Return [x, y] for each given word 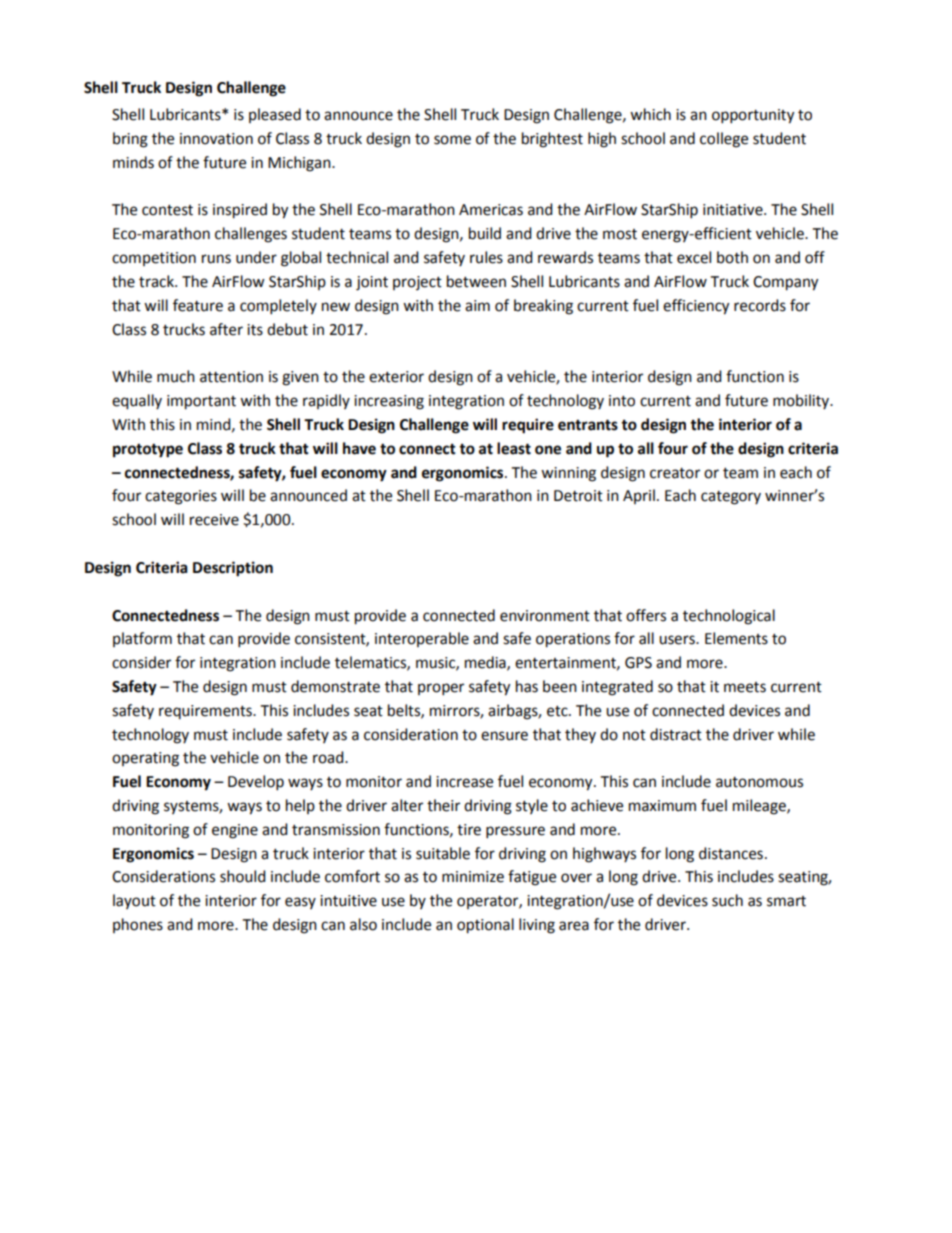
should [243, 876]
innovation [216, 139]
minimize [473, 877]
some [452, 140]
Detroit [578, 496]
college [724, 140]
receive [214, 520]
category [731, 498]
